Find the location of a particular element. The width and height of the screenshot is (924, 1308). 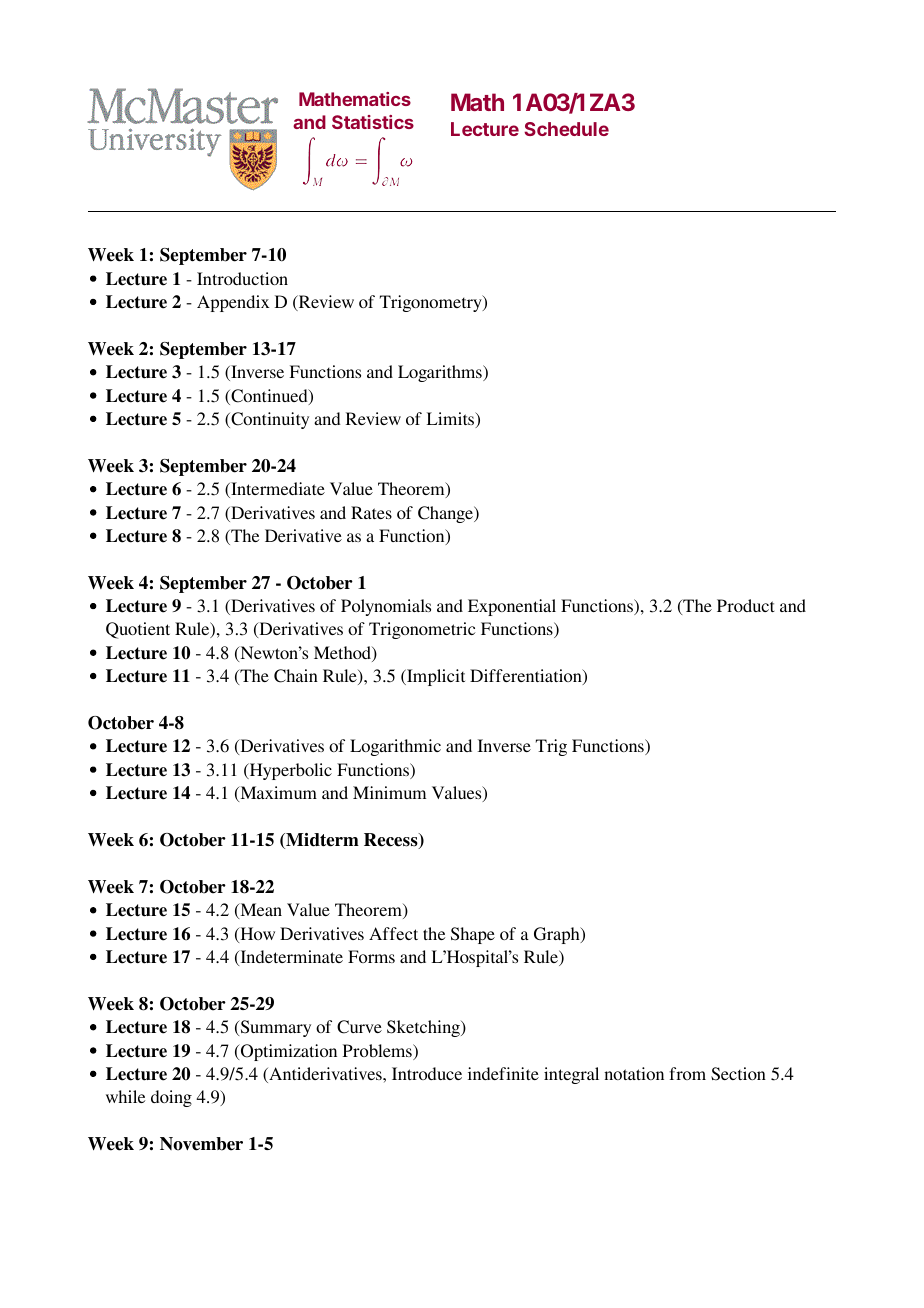

Schedule is located at coordinates (566, 129).
